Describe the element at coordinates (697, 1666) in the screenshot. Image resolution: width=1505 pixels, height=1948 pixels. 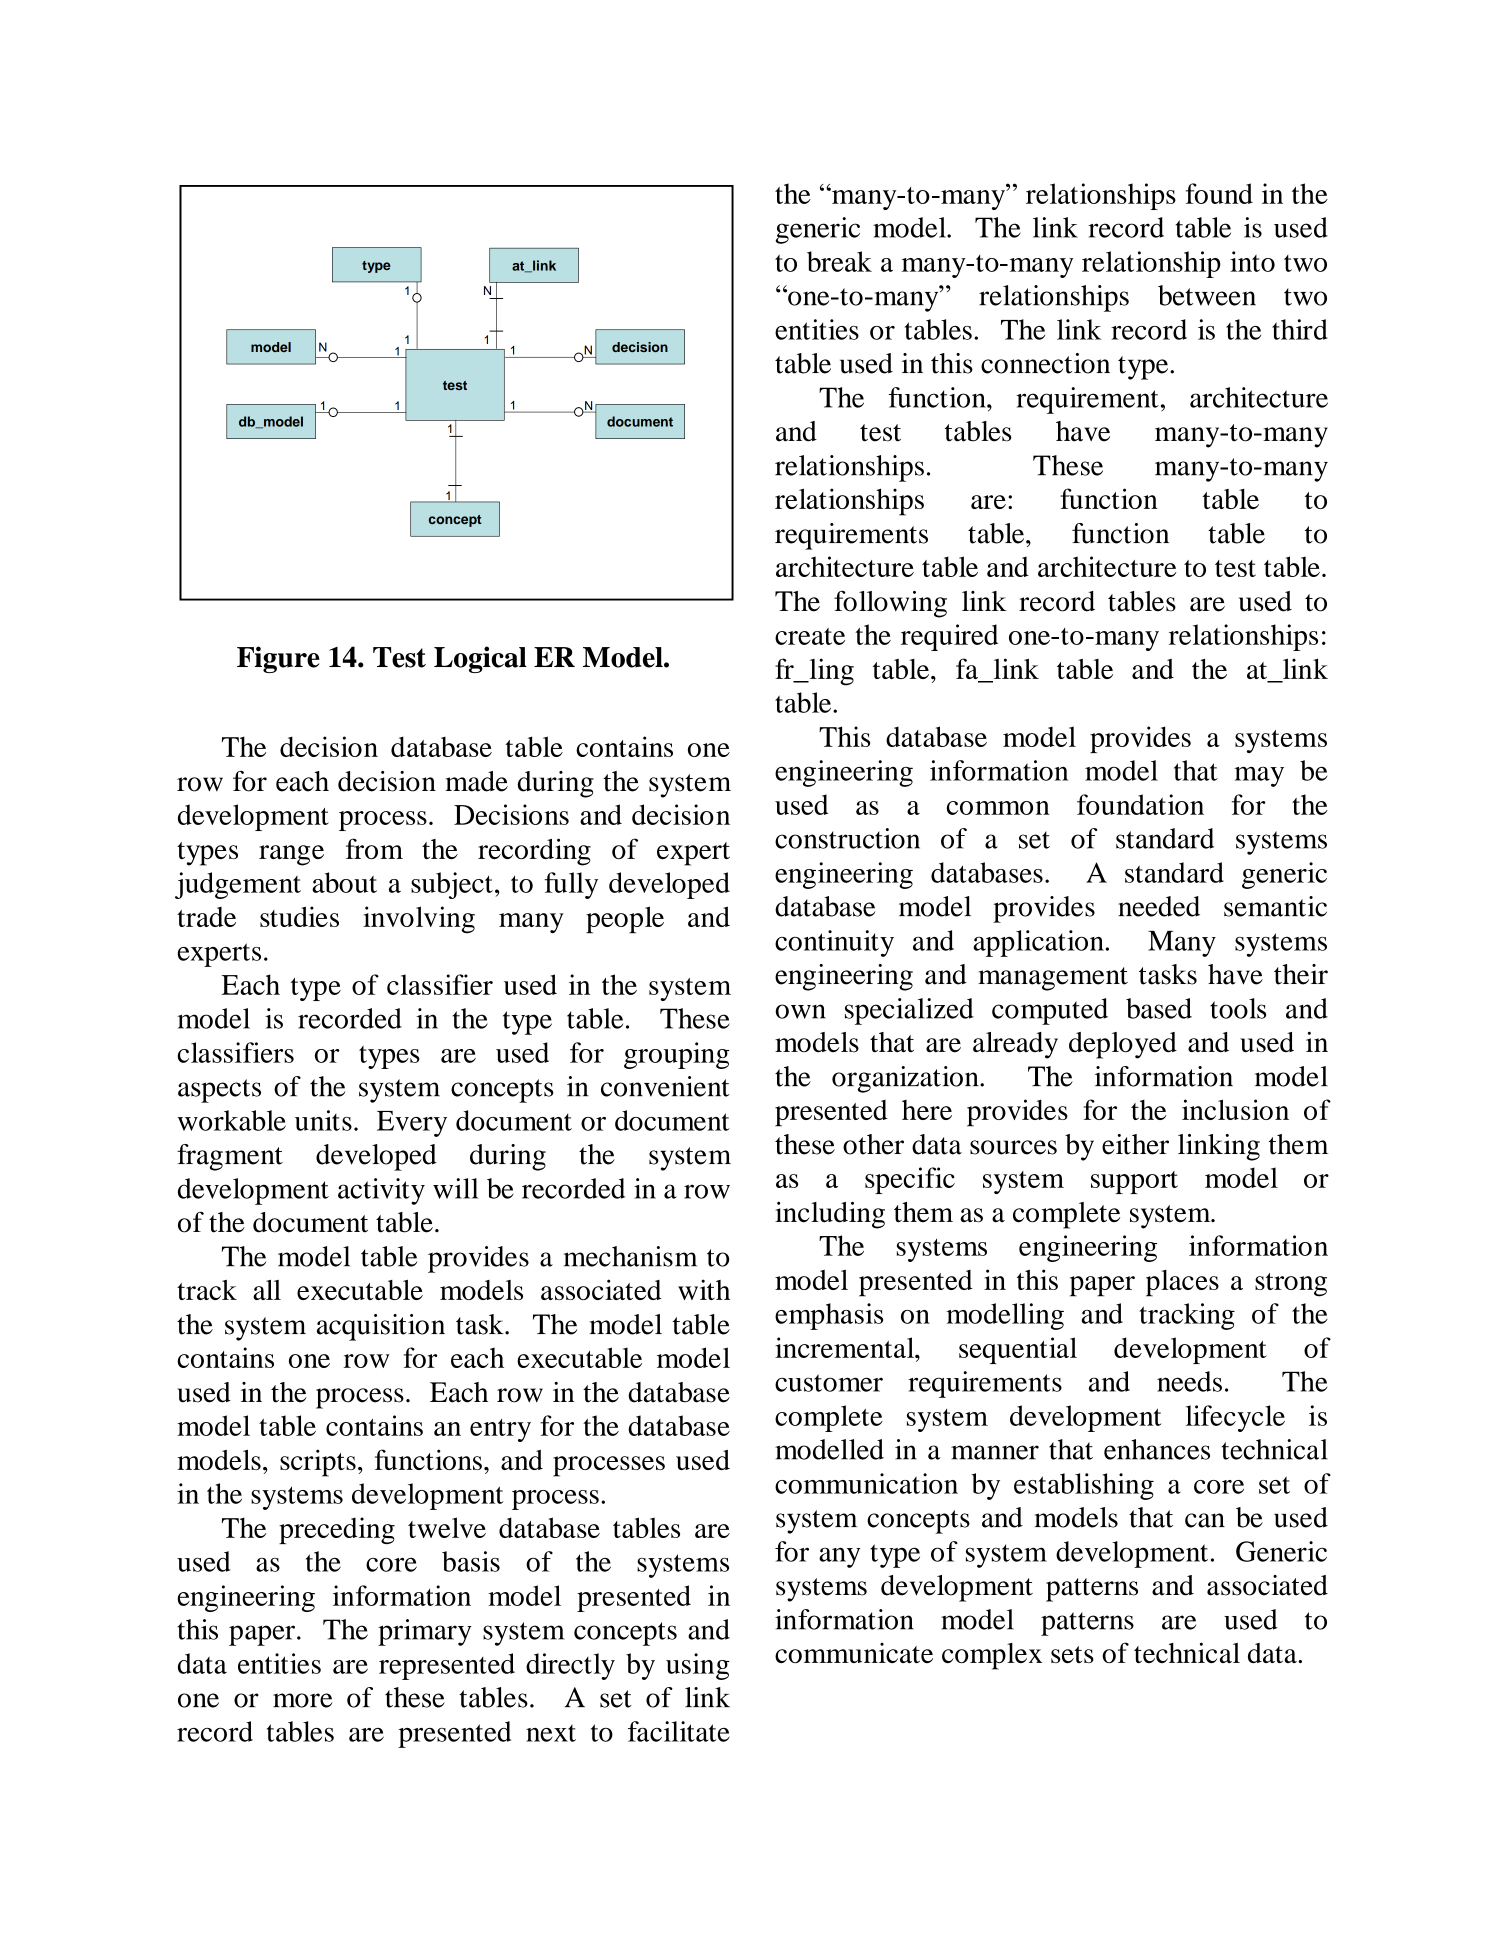
I see `using` at that location.
